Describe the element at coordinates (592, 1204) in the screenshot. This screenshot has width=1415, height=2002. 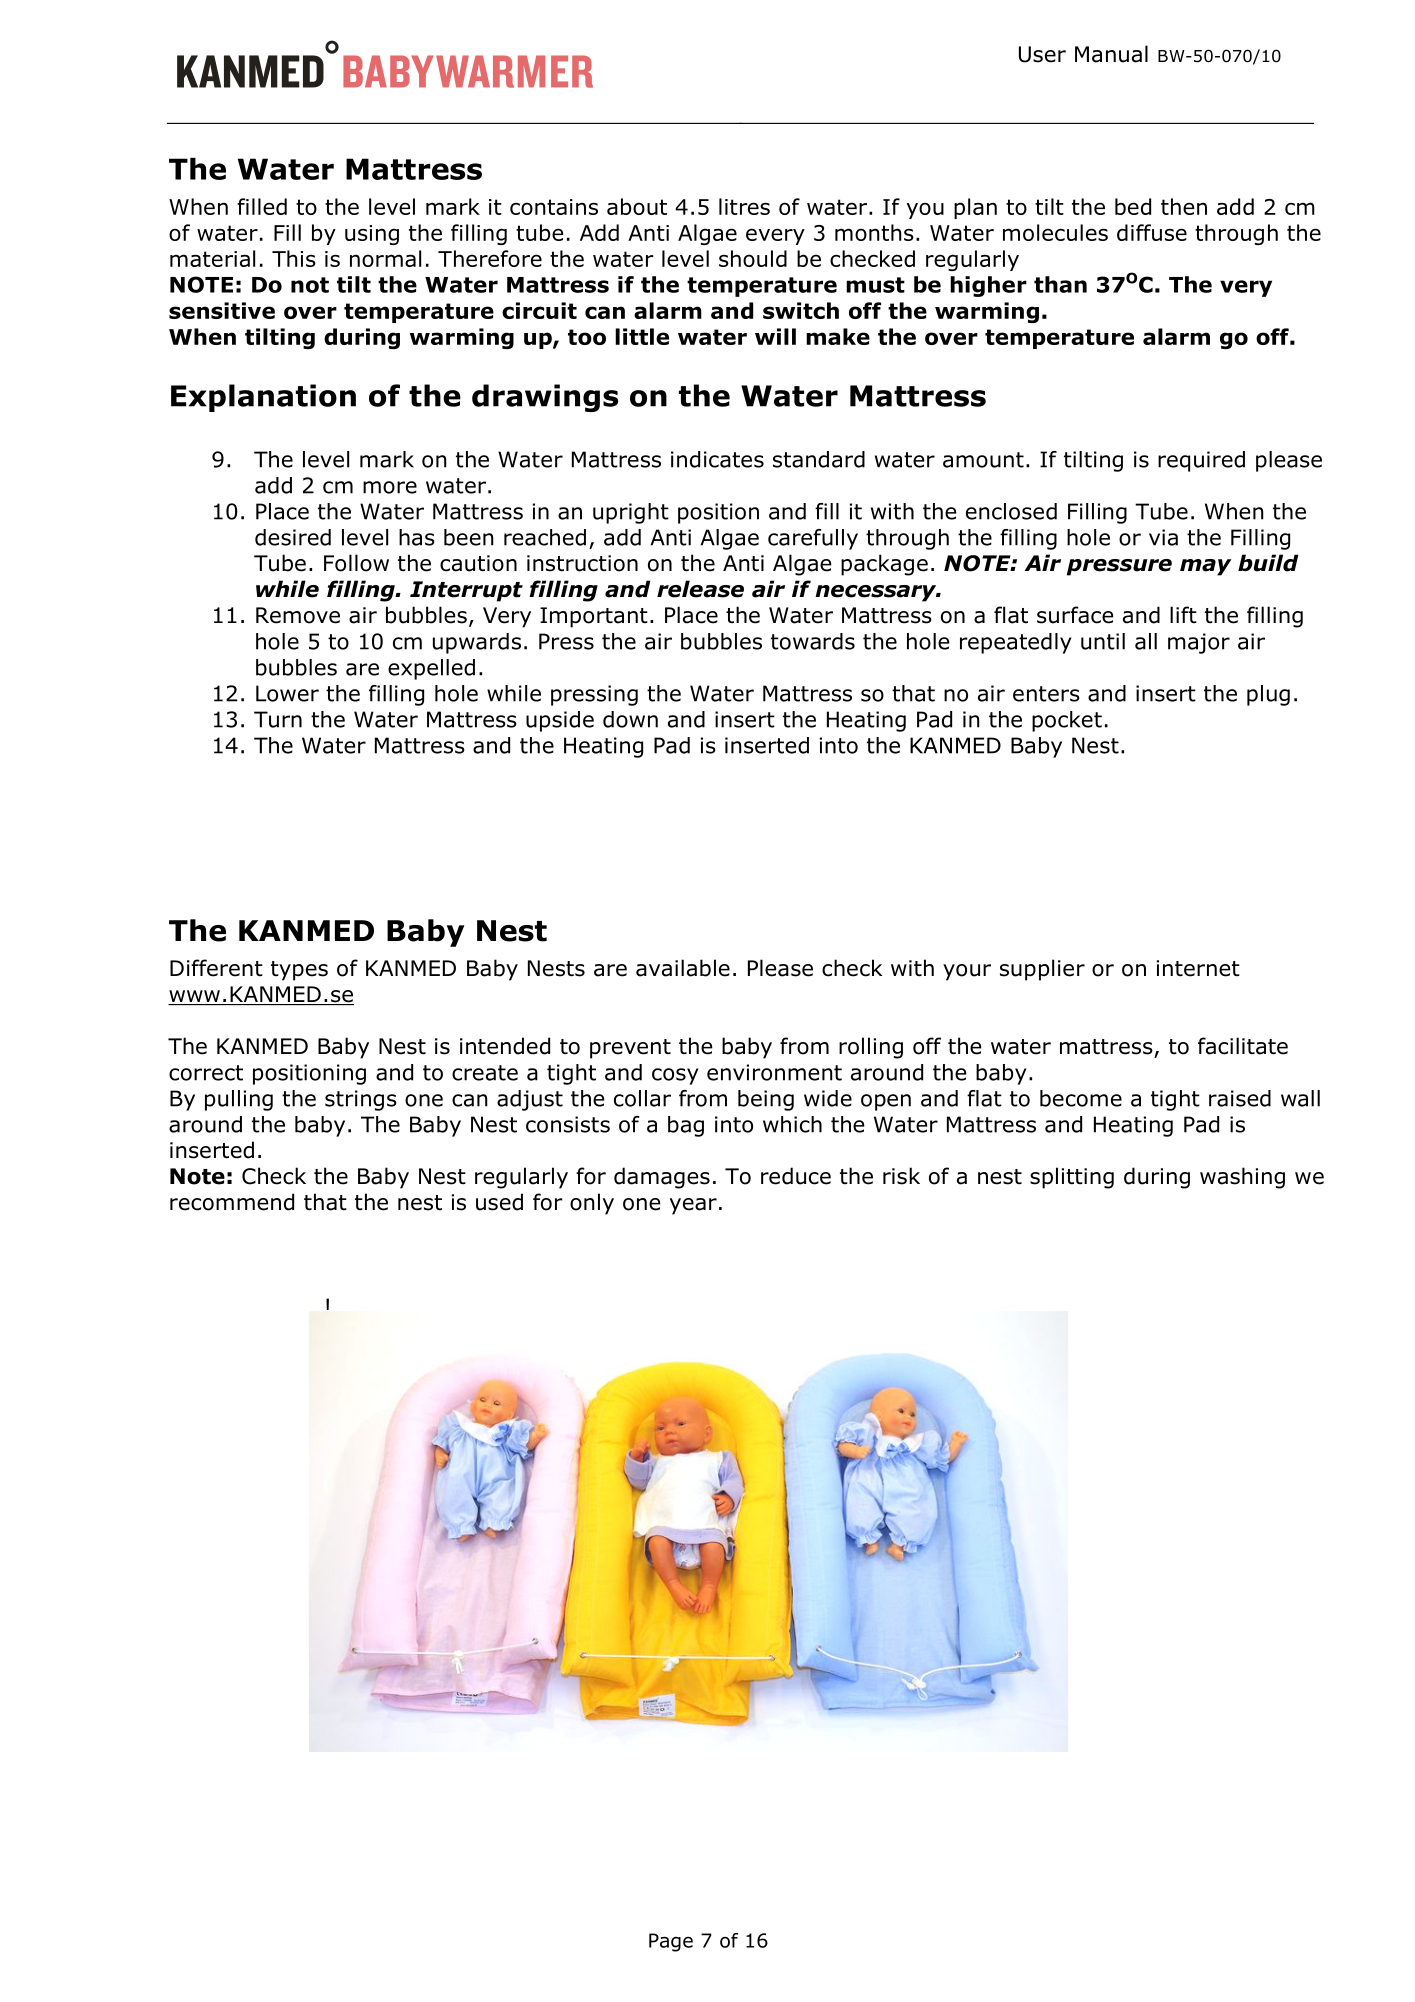
I see `only` at that location.
